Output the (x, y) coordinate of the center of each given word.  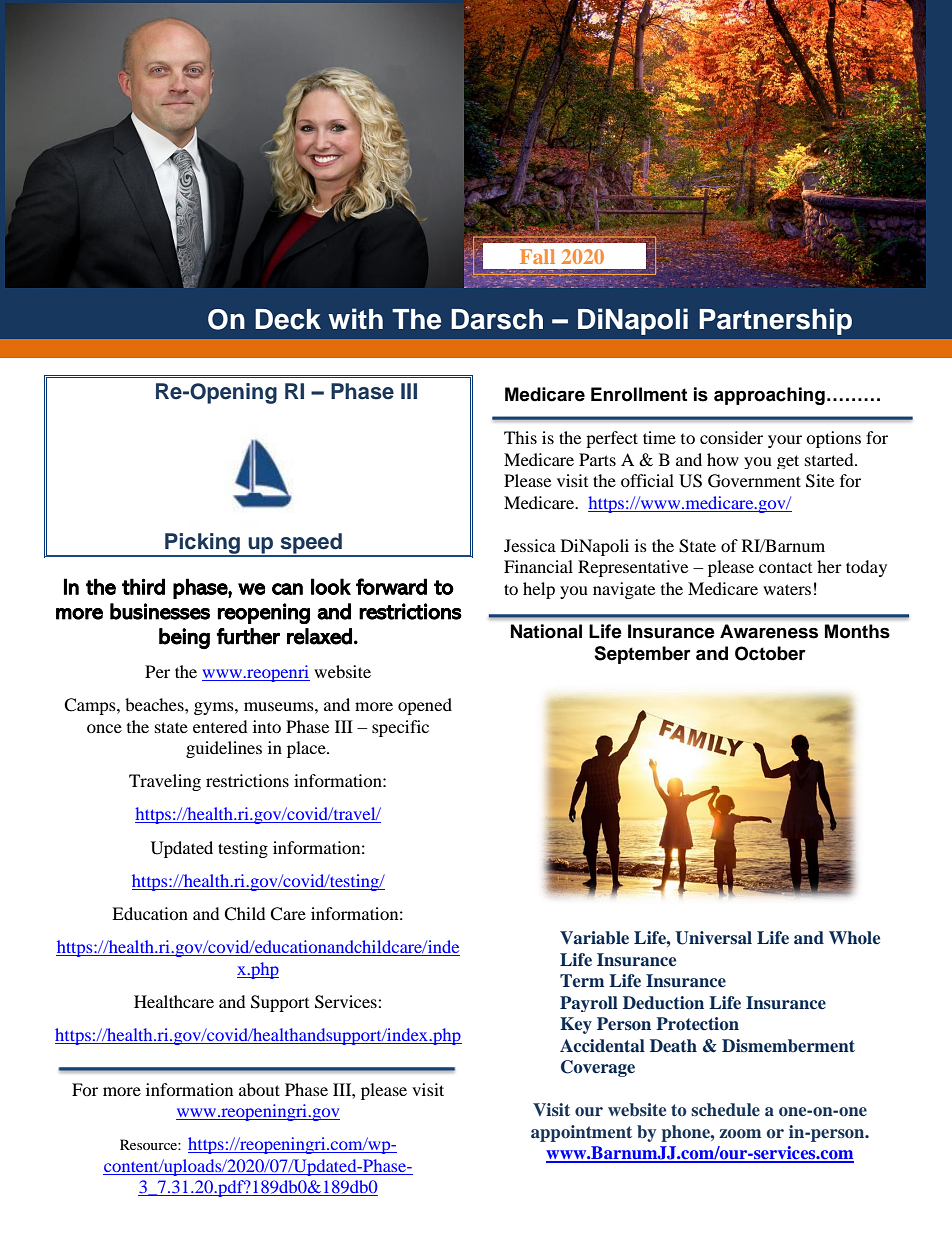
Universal (713, 938)
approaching (769, 396)
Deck (288, 319)
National (546, 631)
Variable (594, 937)
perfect (612, 439)
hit (662, 118)
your (785, 441)
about (259, 1089)
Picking (203, 544)
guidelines (224, 749)
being (184, 638)
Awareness (769, 631)
